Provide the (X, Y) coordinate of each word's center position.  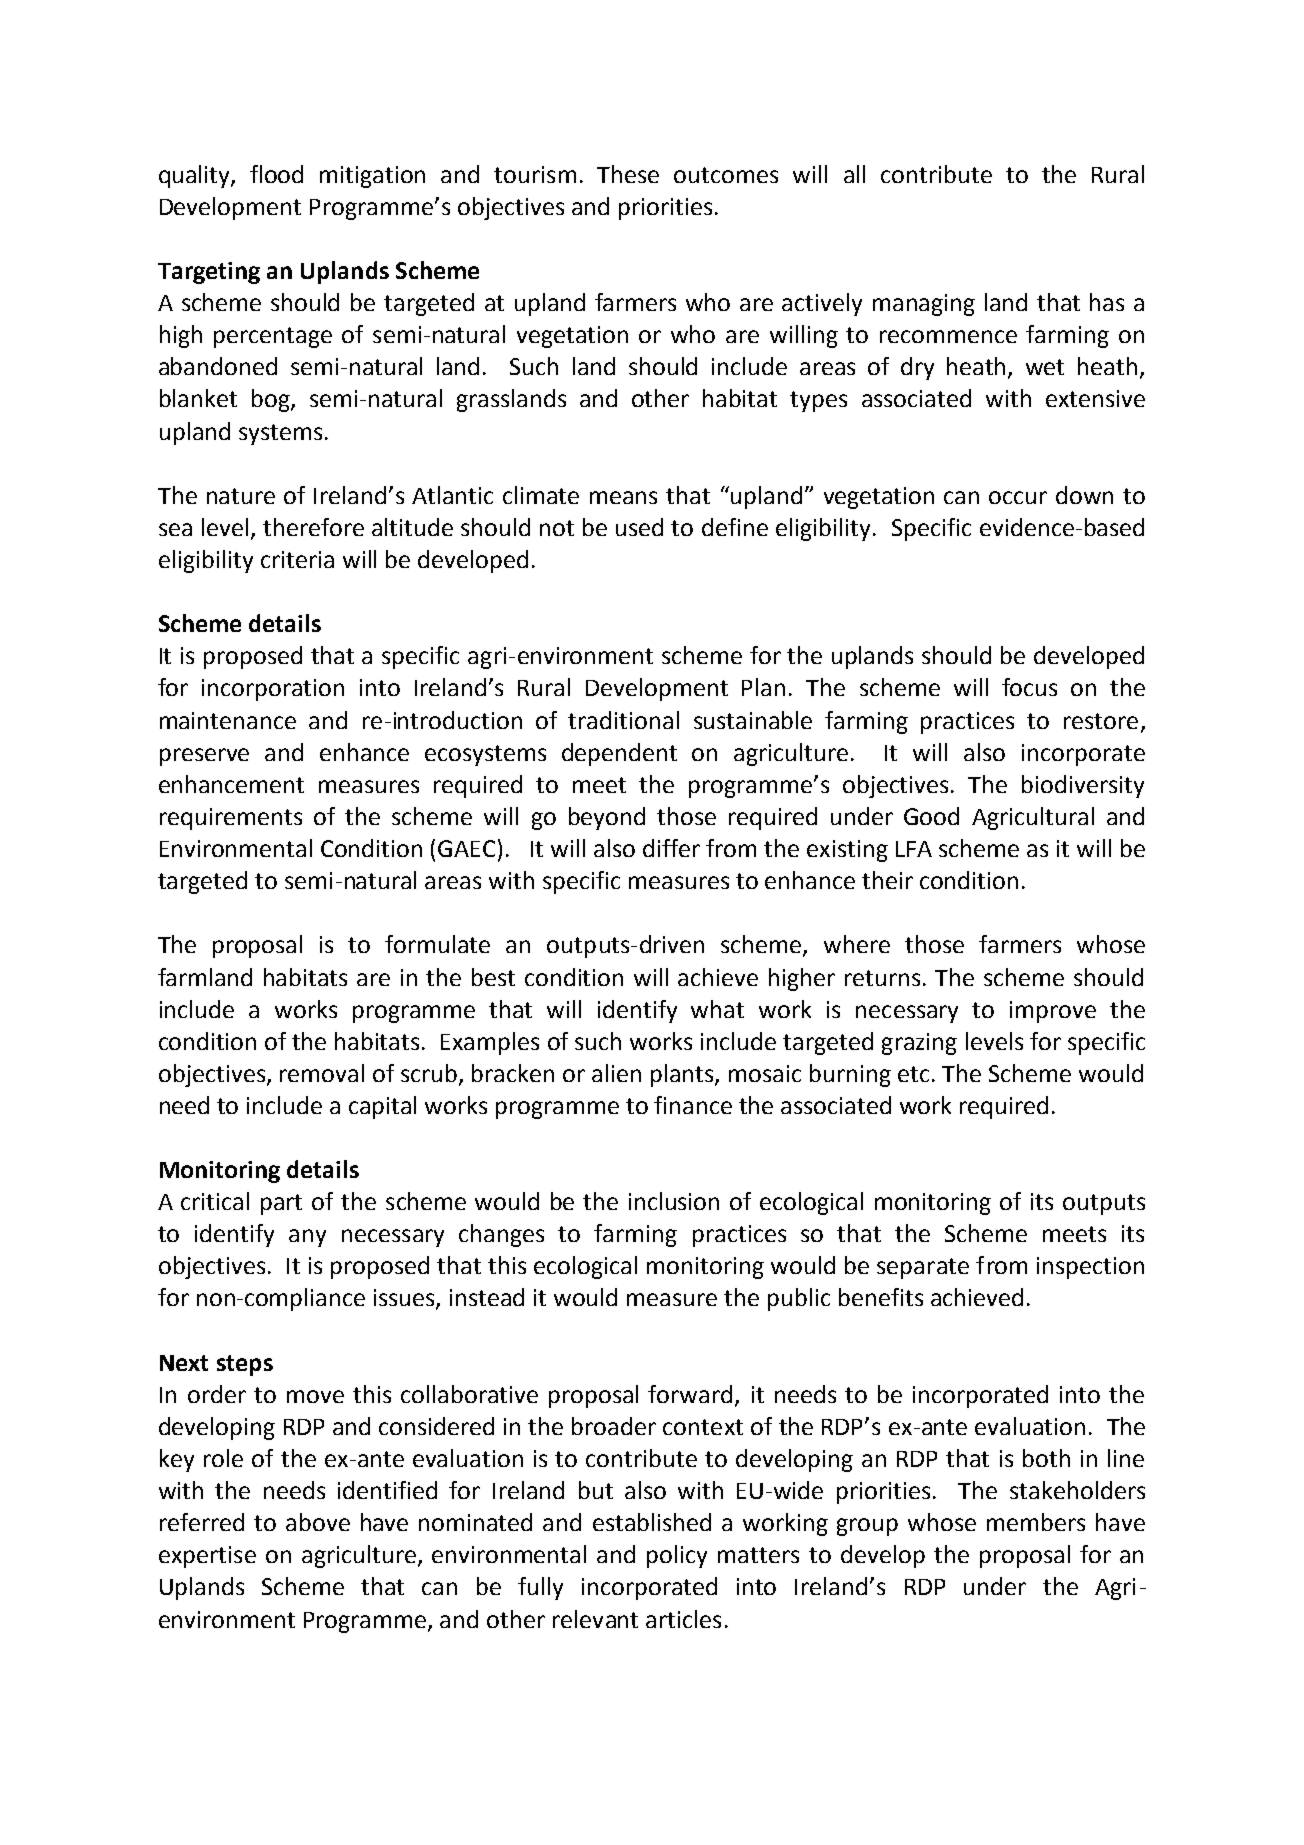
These (628, 174)
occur (1018, 497)
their (887, 880)
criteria (297, 559)
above (318, 1522)
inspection (1090, 1268)
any (307, 1238)
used (639, 527)
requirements (231, 819)
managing (924, 305)
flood (276, 174)
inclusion (674, 1201)
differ (671, 848)
